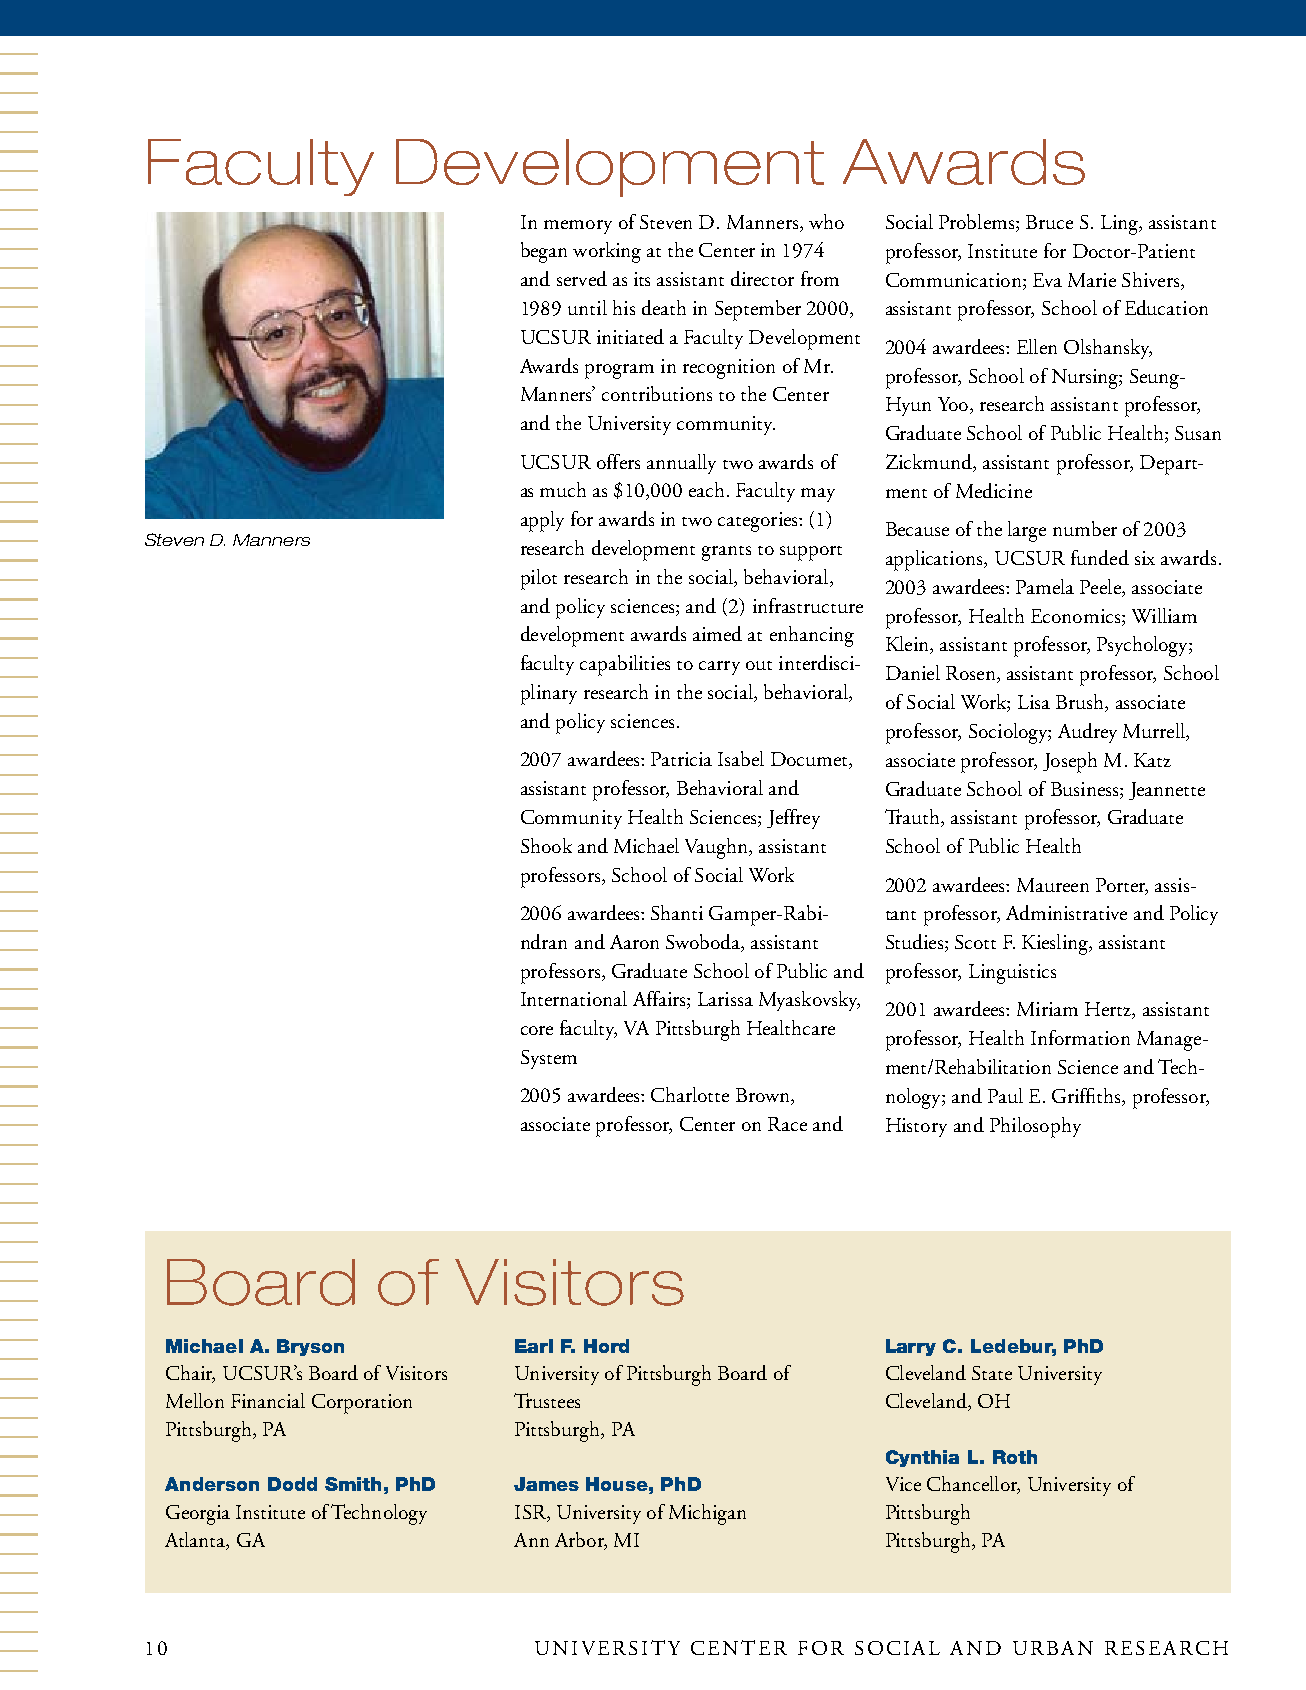 Image resolution: width=1306 pixels, height=1690 pixels. Describe the element at coordinates (544, 252) in the screenshot. I see `began` at that location.
